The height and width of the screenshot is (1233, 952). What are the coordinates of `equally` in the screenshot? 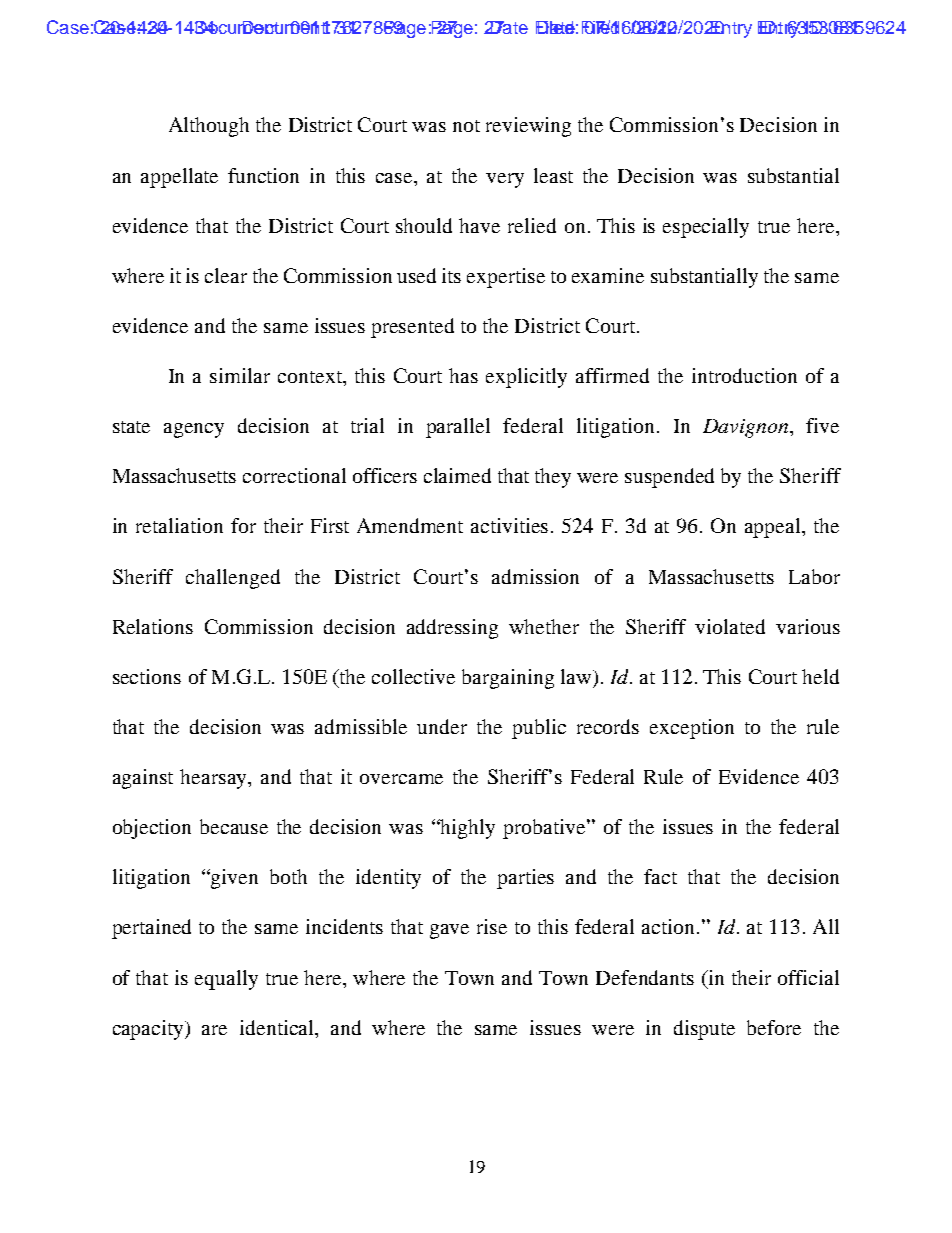 It's located at (226, 980).
